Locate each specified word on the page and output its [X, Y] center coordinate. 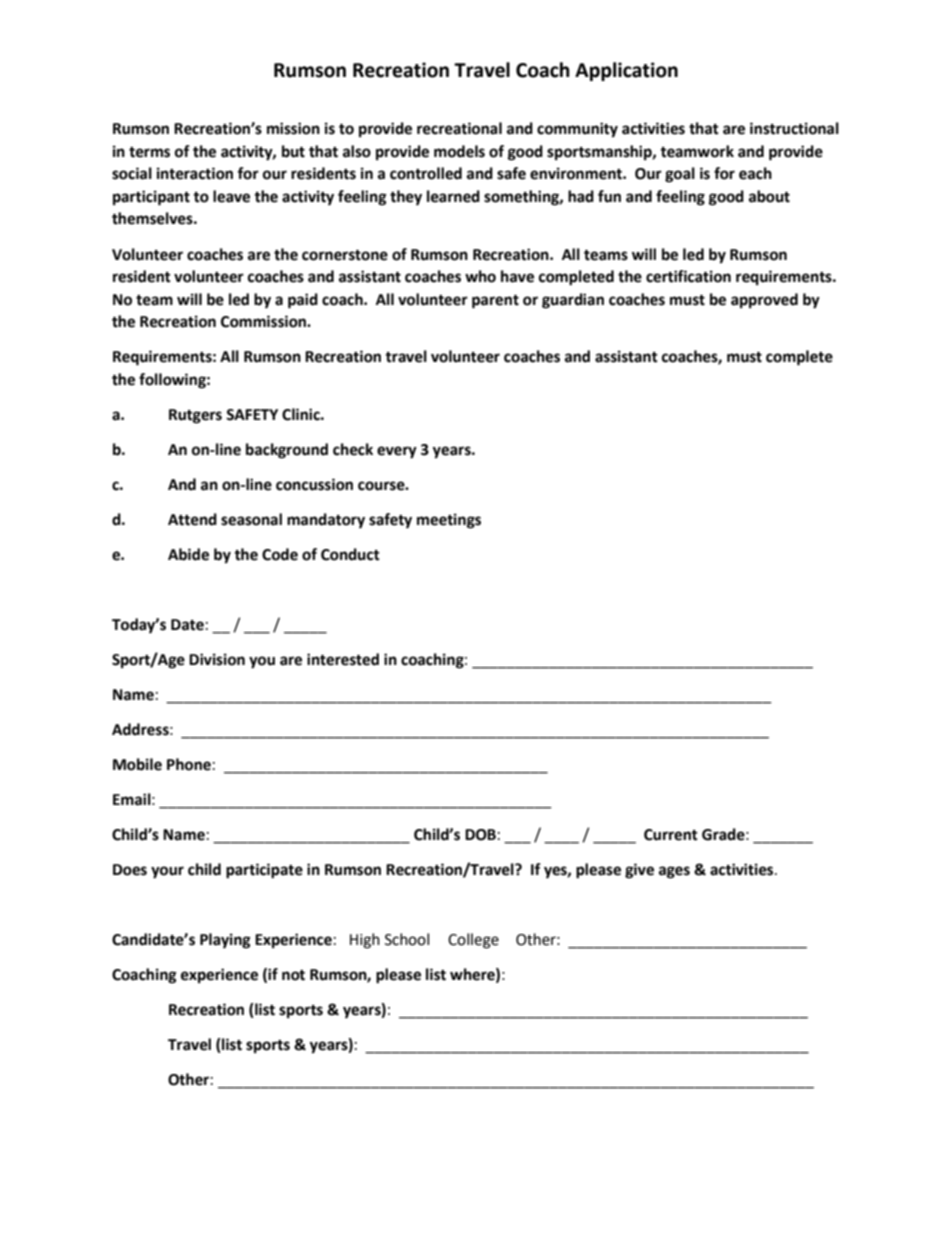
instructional [794, 128]
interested [343, 659]
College [473, 941]
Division [217, 659]
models [459, 151]
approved [764, 301]
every [397, 452]
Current [671, 835]
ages [674, 872]
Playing [225, 941]
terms [149, 152]
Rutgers [195, 416]
